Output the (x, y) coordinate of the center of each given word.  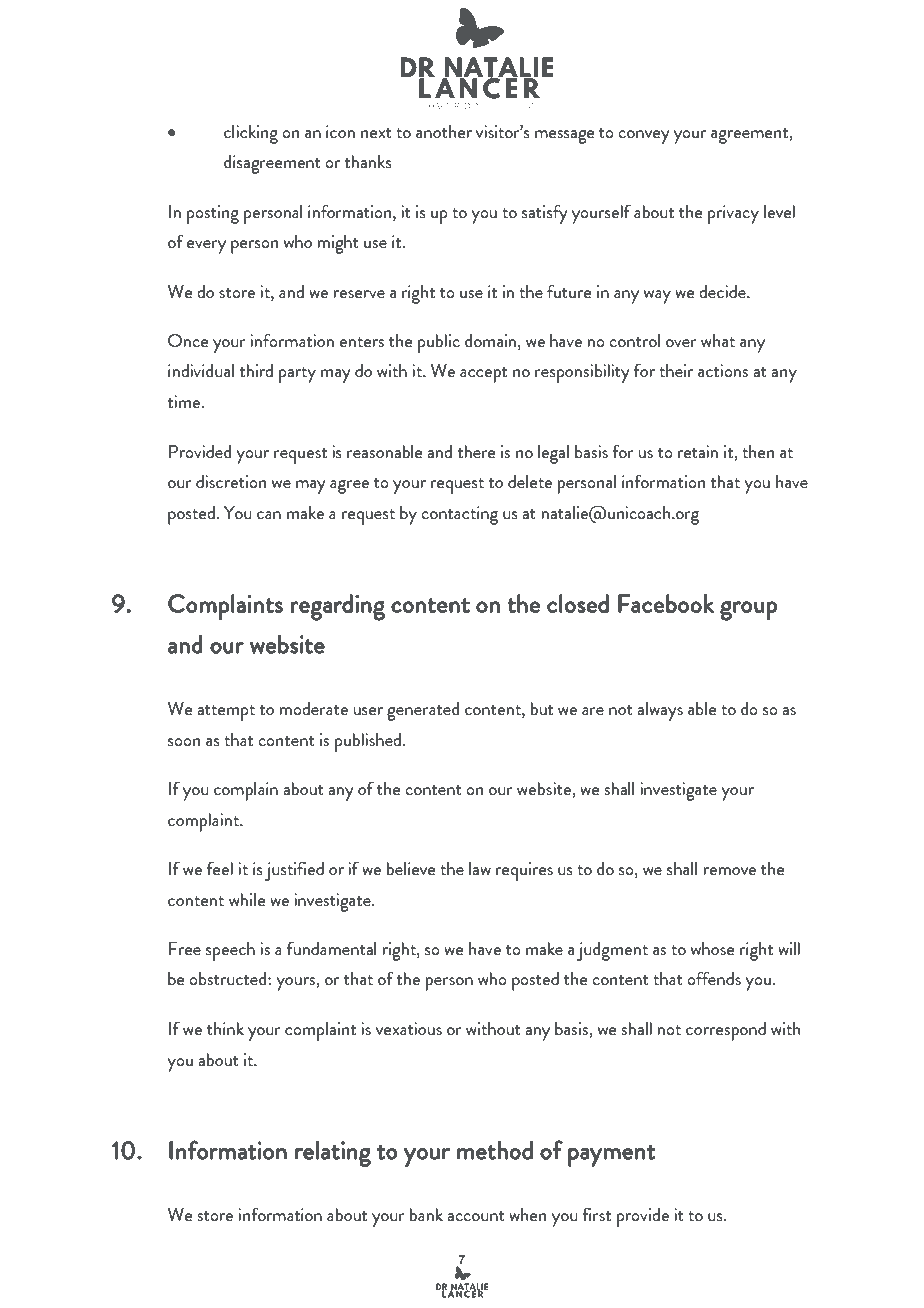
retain (698, 451)
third (256, 370)
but (542, 708)
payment (611, 1156)
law (480, 868)
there (477, 451)
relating (333, 1154)
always (660, 711)
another (444, 131)
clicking (251, 134)
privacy (733, 214)
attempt (226, 713)
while (247, 899)
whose (713, 948)
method (495, 1150)
